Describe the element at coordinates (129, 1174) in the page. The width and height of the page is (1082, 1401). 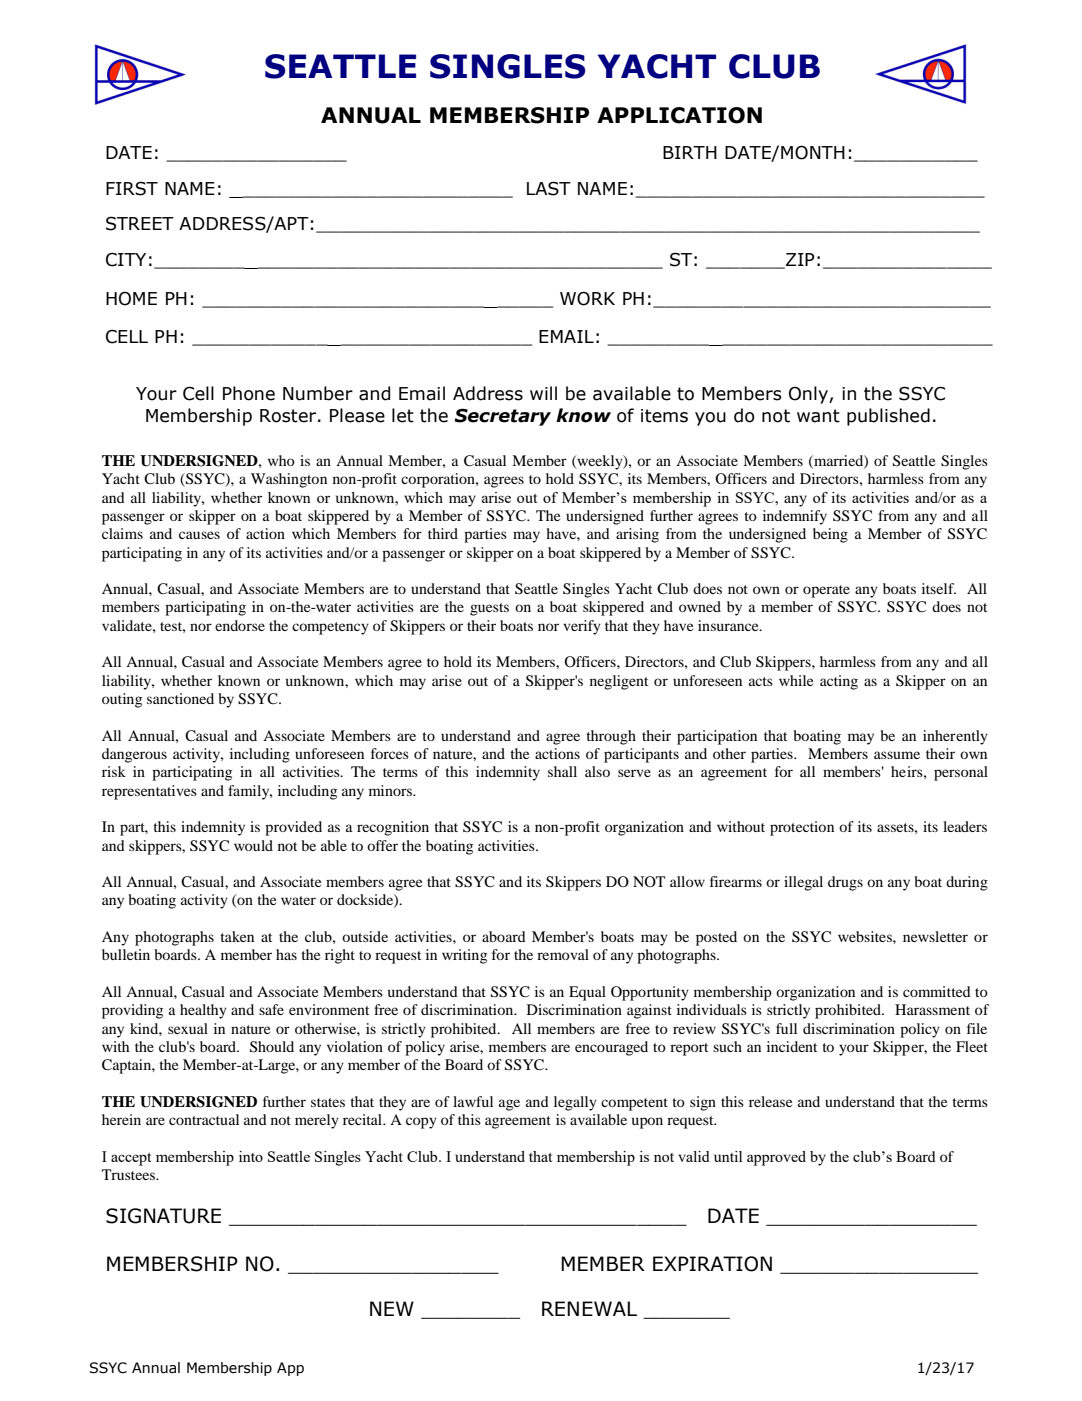
I see `Trustees` at that location.
